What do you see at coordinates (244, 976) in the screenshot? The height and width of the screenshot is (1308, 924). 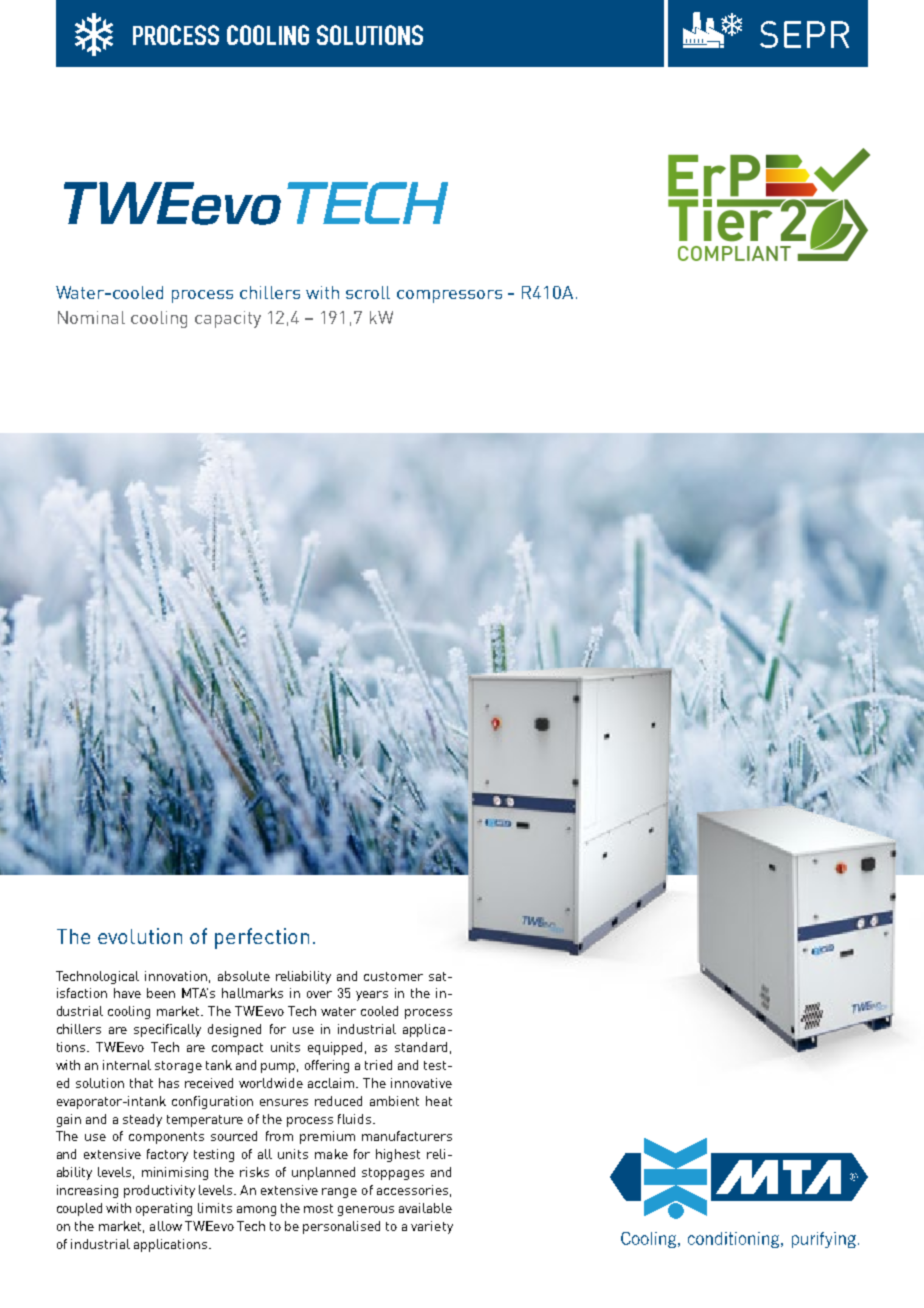 I see `absolute` at bounding box center [244, 976].
